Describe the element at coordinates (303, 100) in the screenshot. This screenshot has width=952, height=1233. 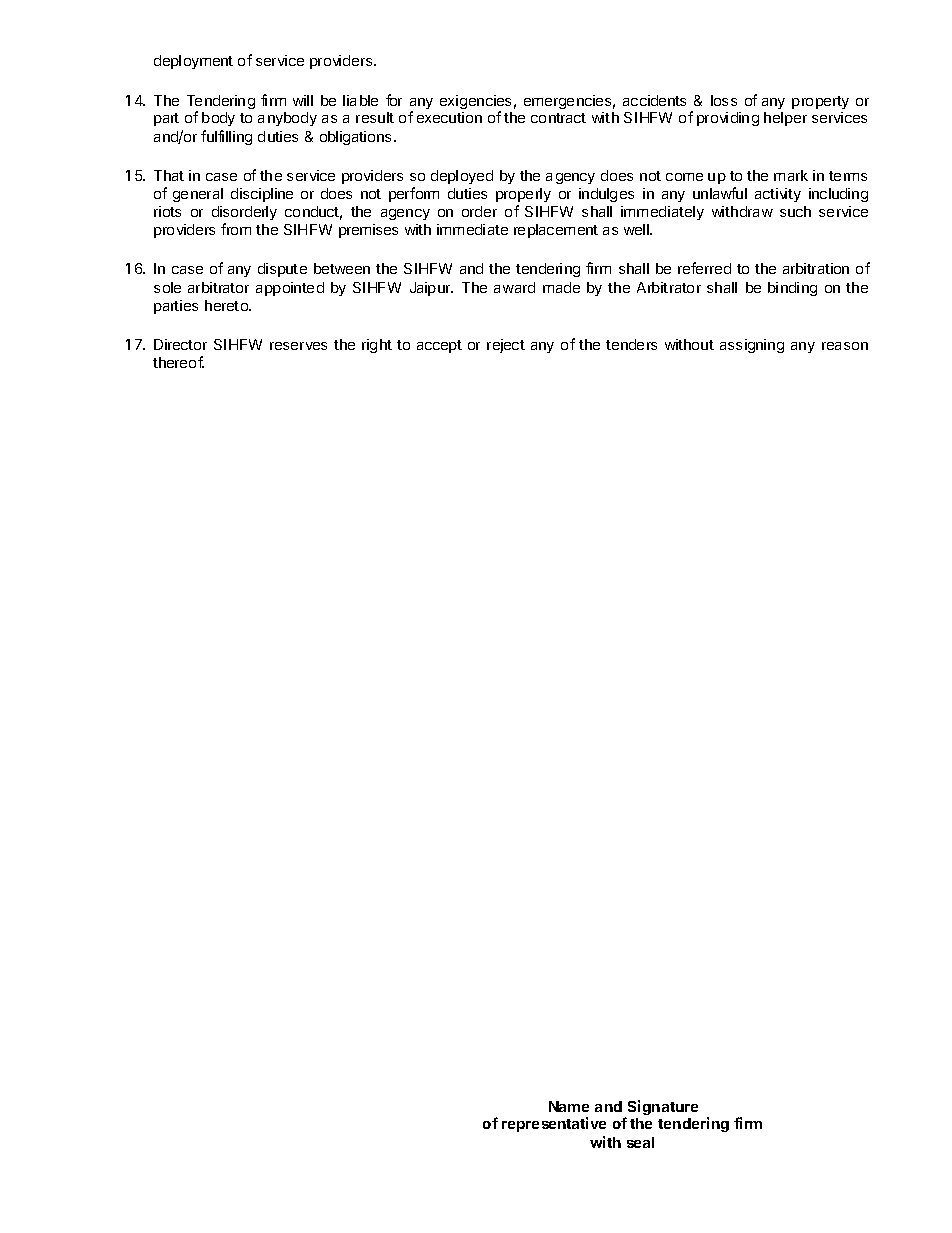
I see `will` at that location.
